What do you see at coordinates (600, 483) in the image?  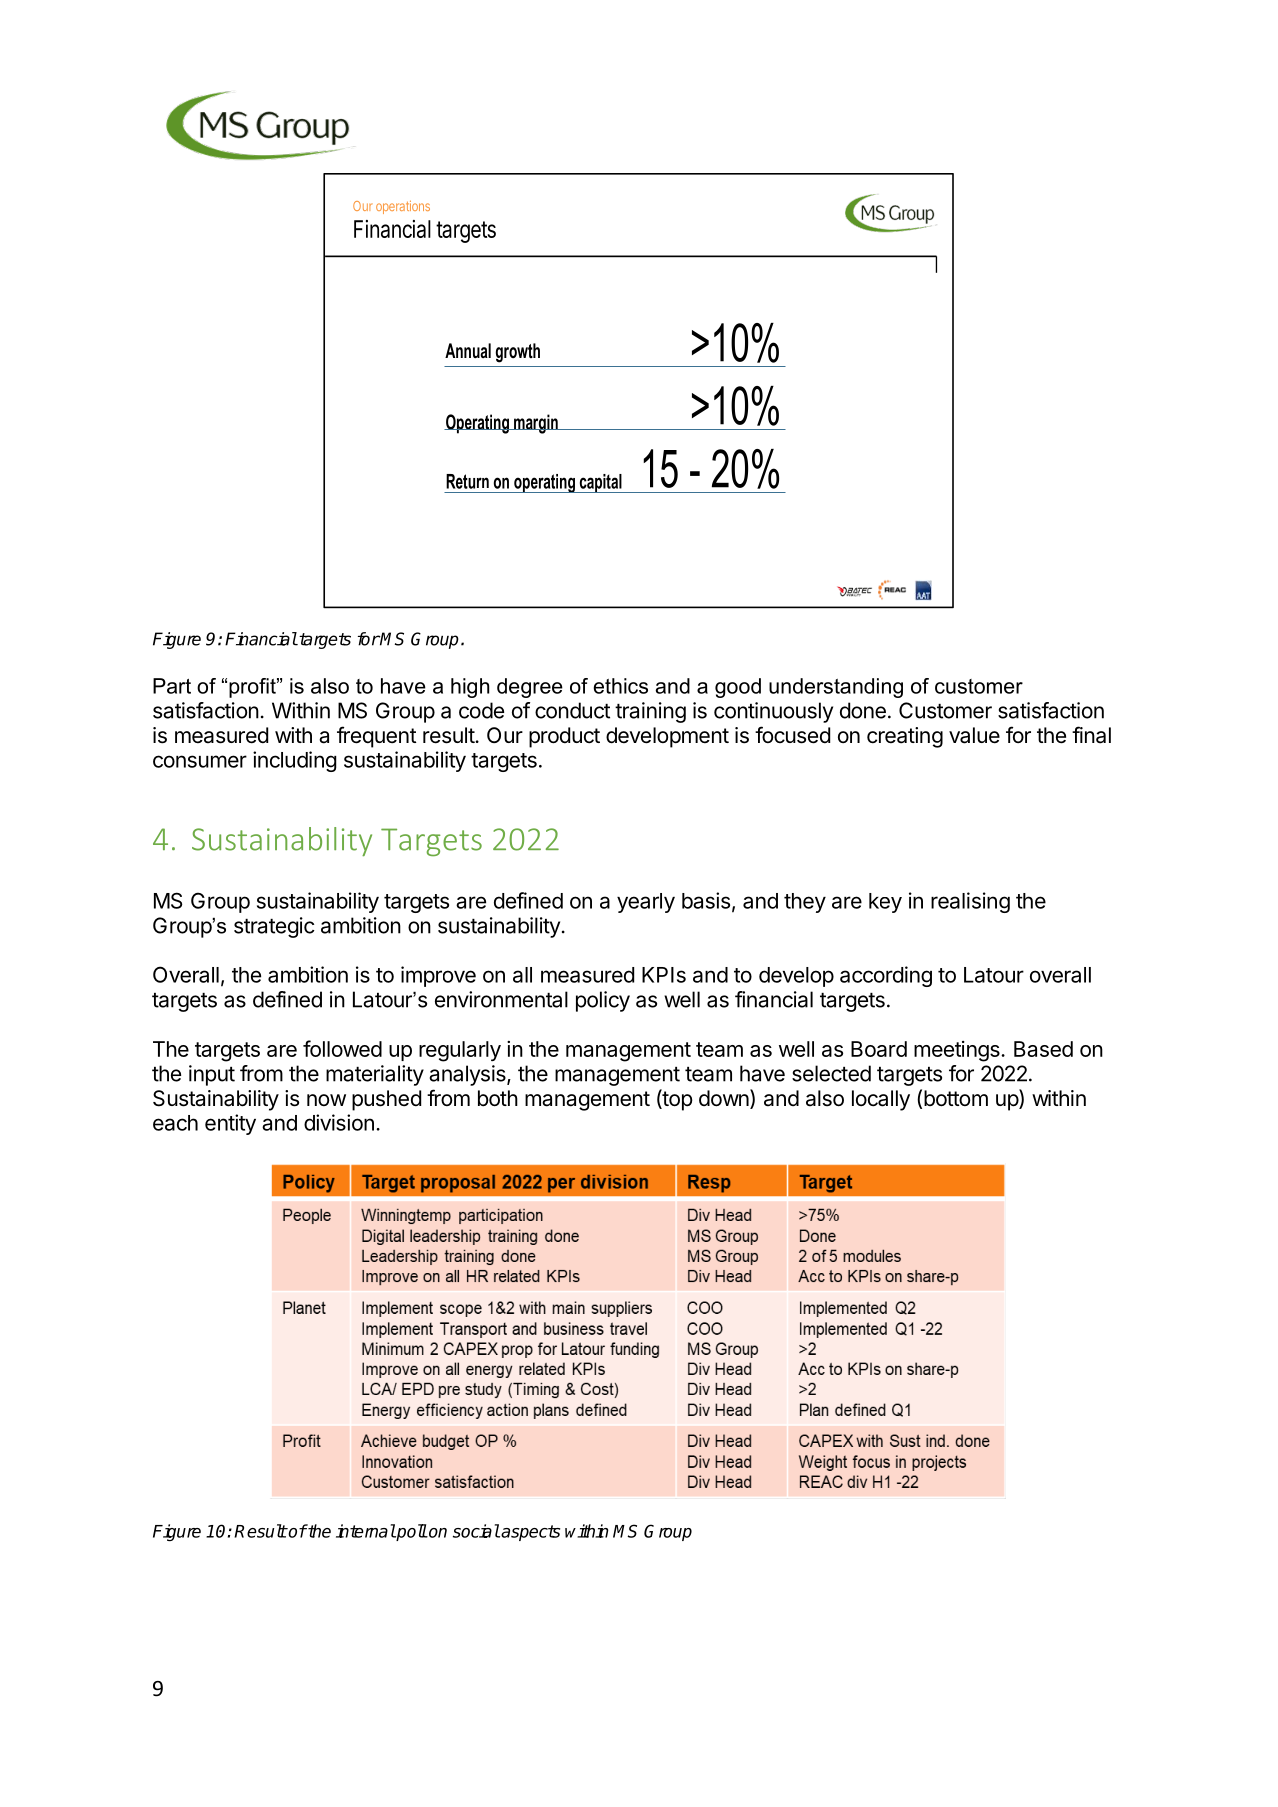 I see `capital` at bounding box center [600, 483].
